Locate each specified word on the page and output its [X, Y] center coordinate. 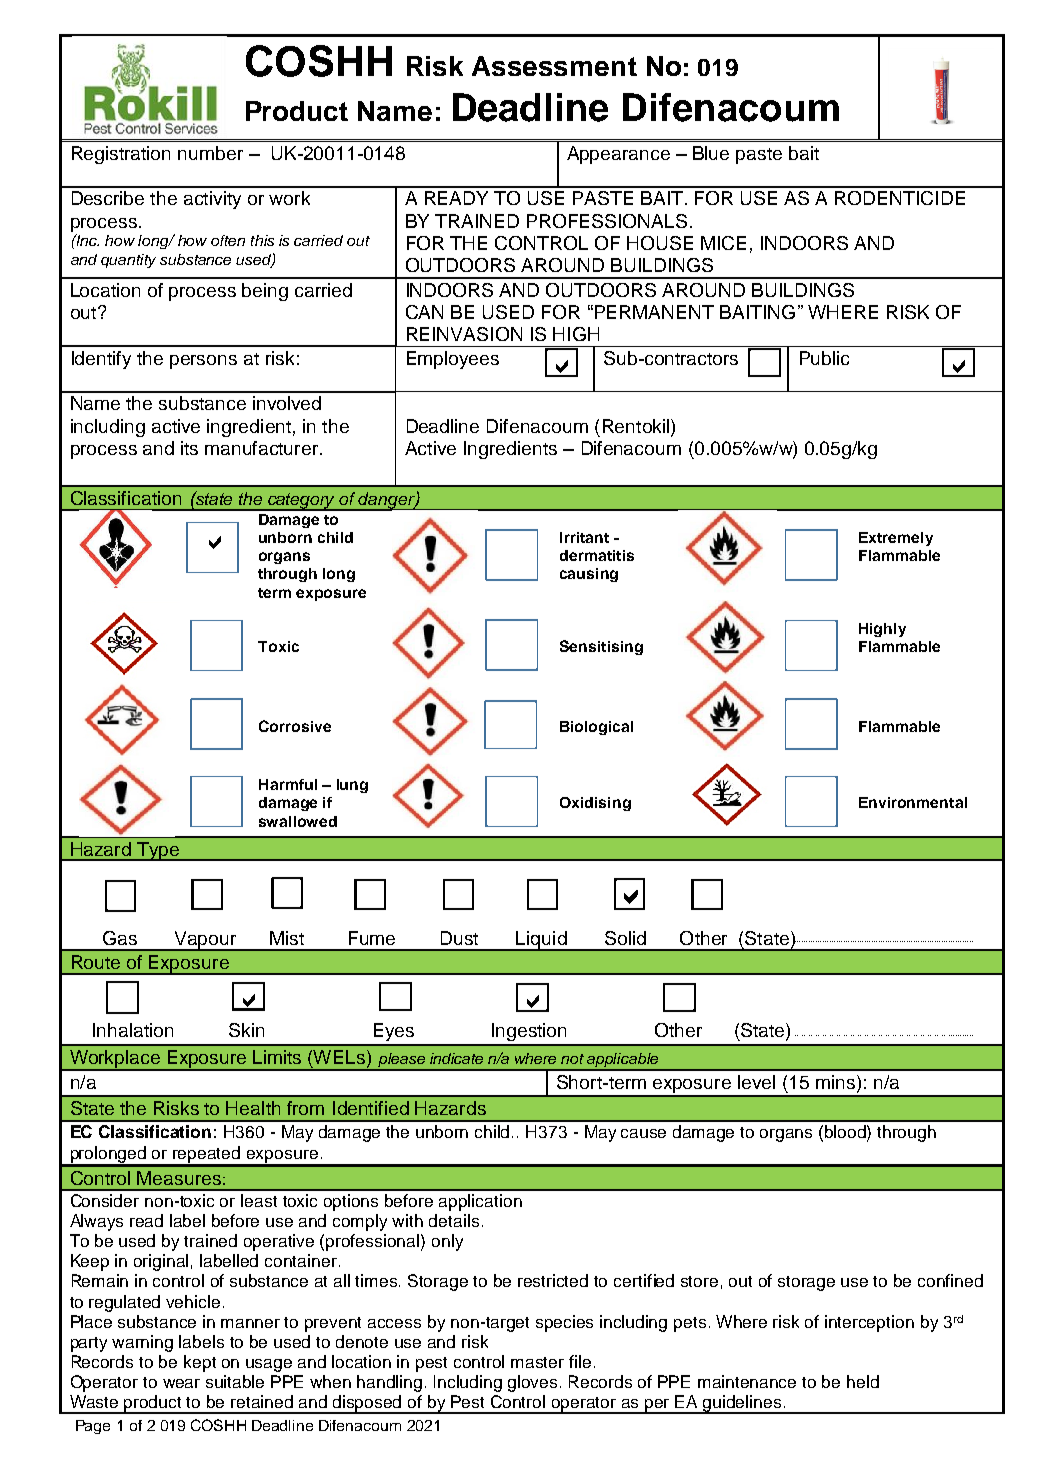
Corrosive [295, 726]
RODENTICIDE [900, 198]
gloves [532, 1383]
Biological [596, 728]
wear [181, 1383]
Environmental [913, 802]
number [210, 153]
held [863, 1381]
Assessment [554, 66]
